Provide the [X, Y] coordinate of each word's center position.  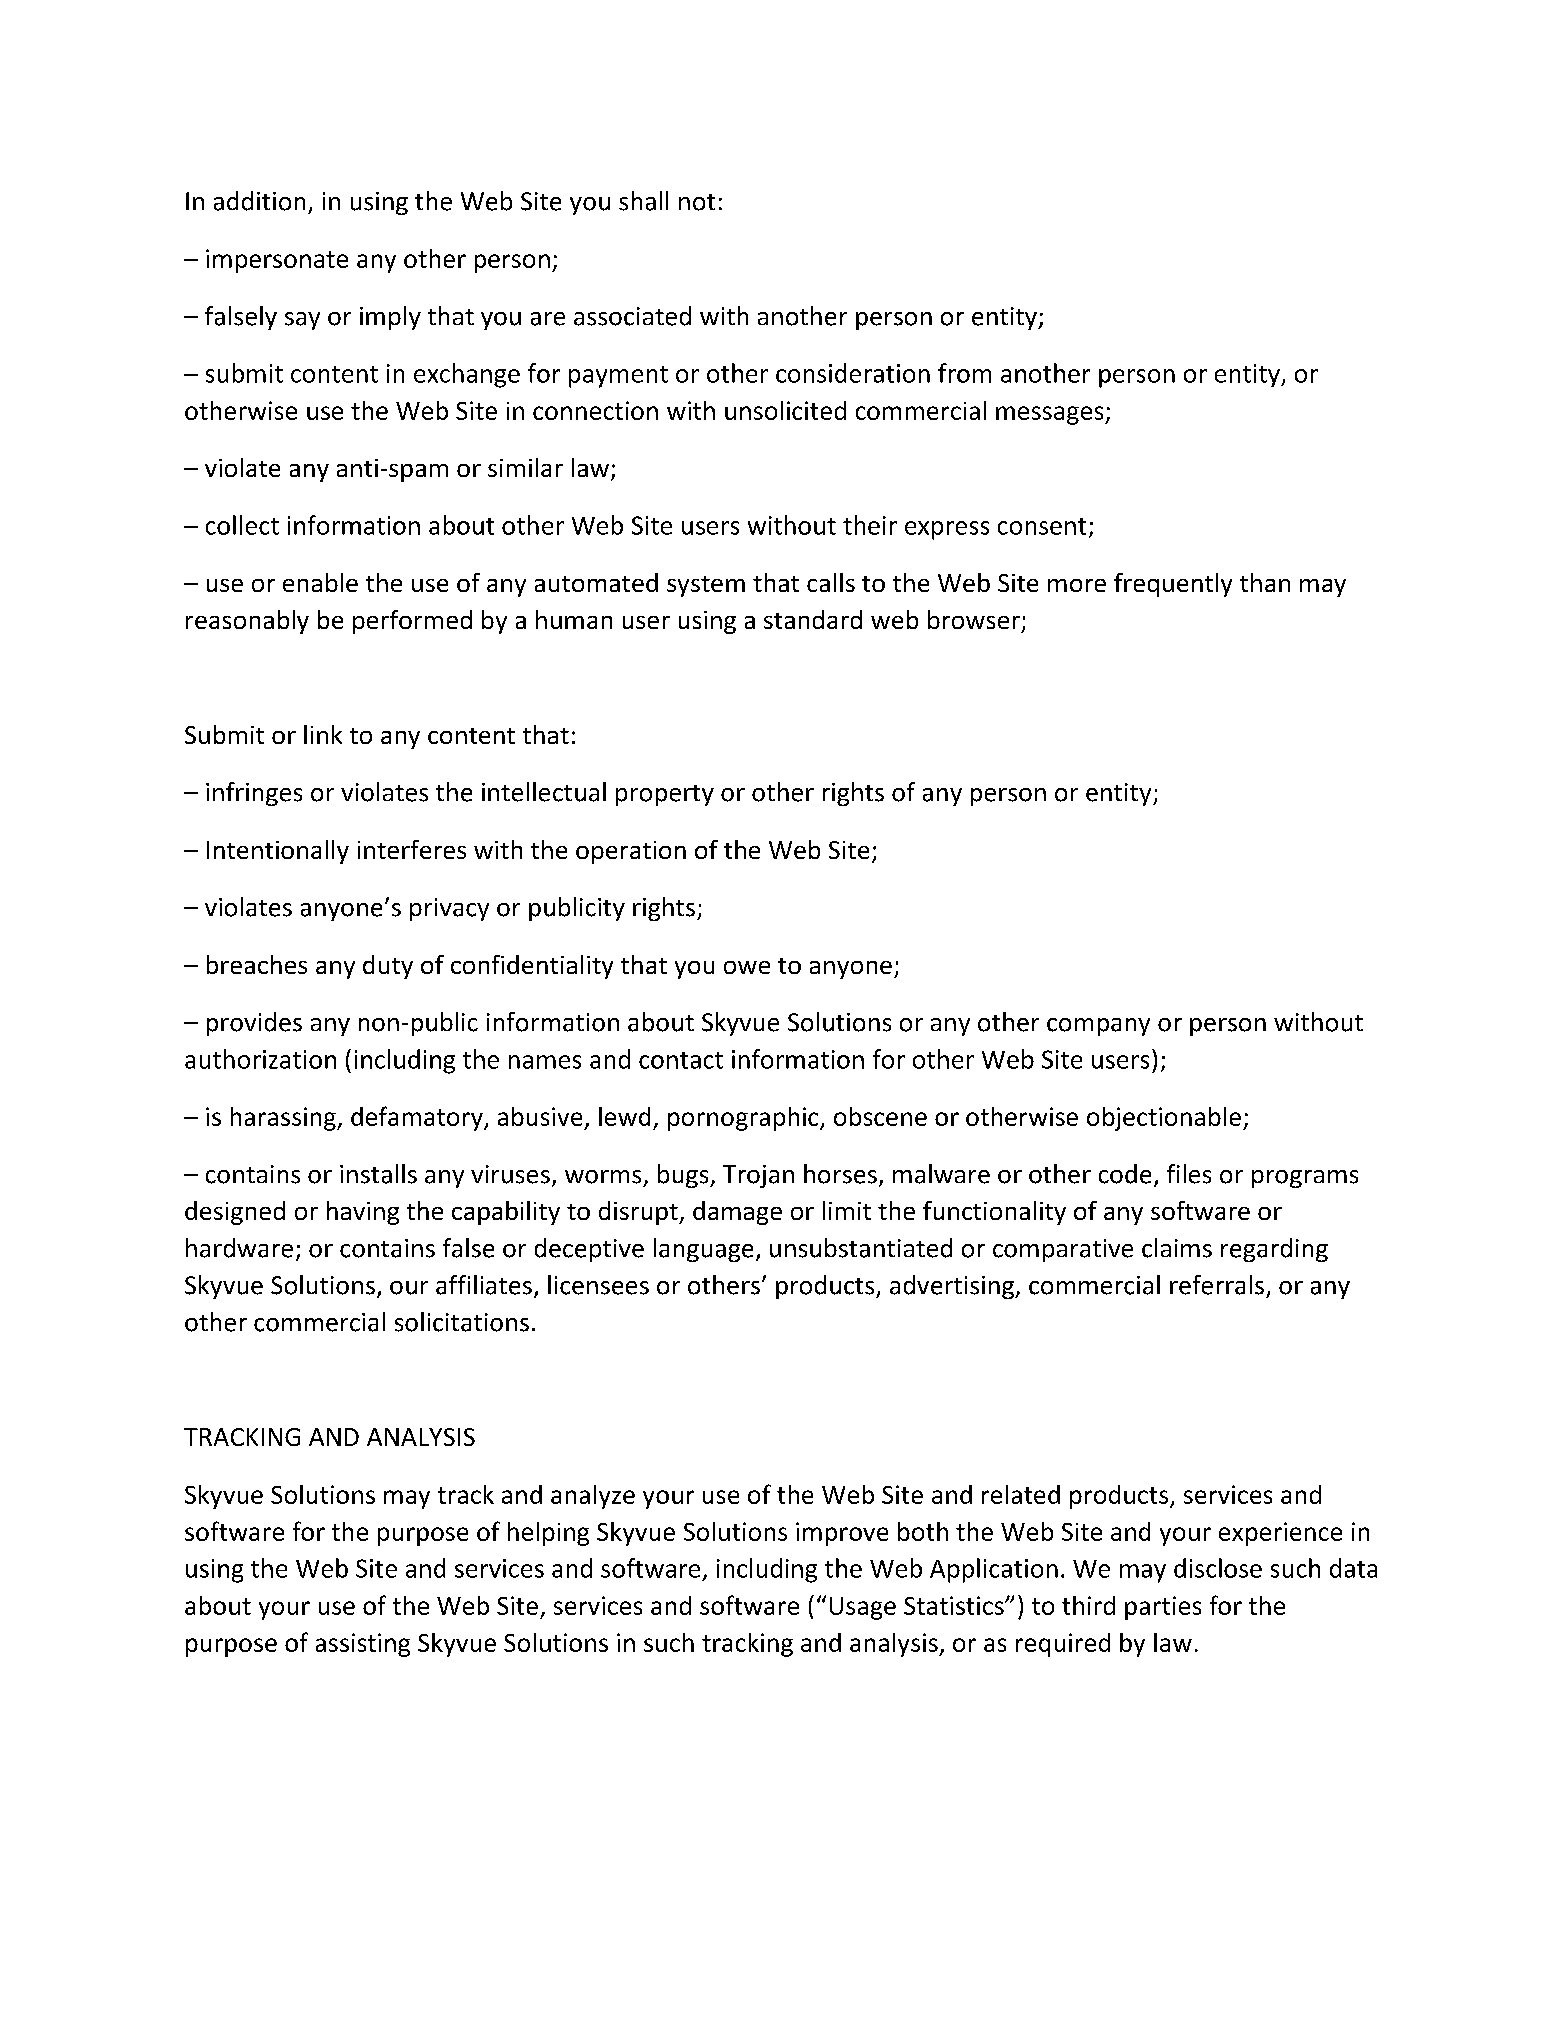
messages [1051, 415]
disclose [1218, 1568]
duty [388, 967]
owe [747, 967]
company [1098, 1027]
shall [643, 201]
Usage [863, 1608]
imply [390, 318]
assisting [363, 1645]
